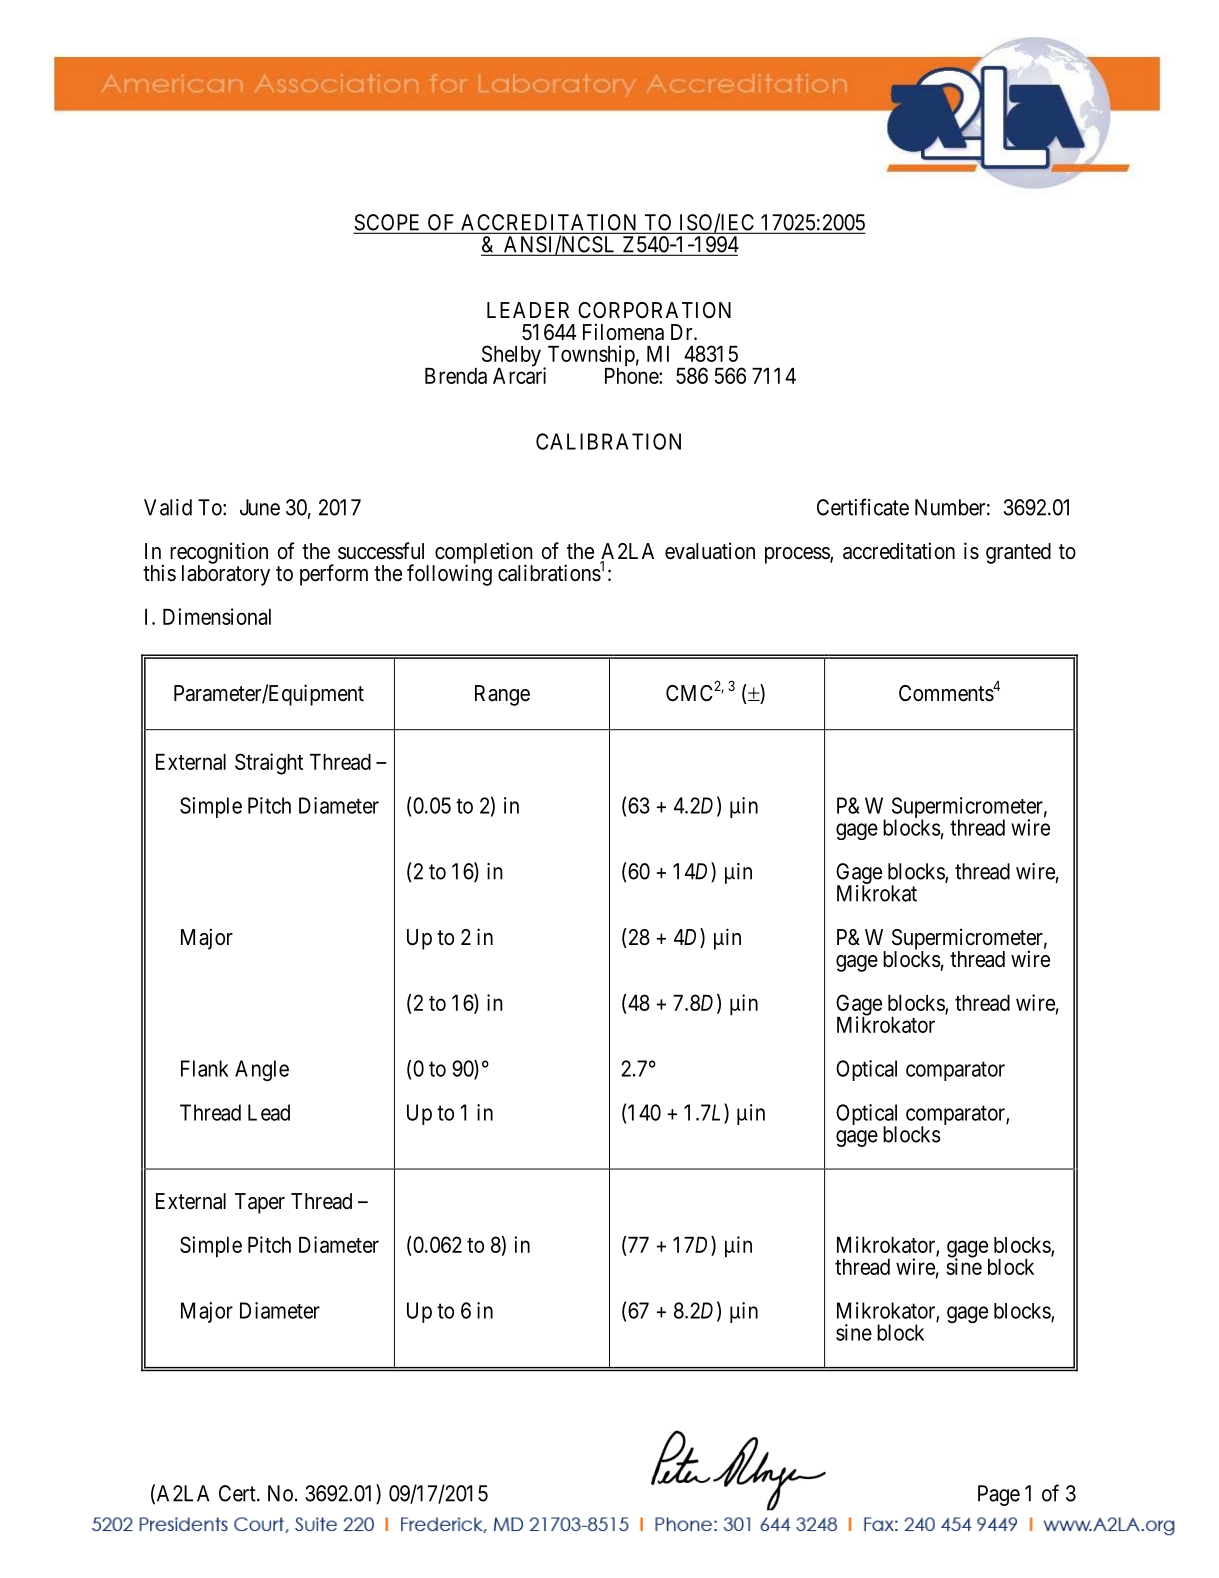 The width and height of the screenshot is (1219, 1578). I want to click on granted, so click(1018, 553).
